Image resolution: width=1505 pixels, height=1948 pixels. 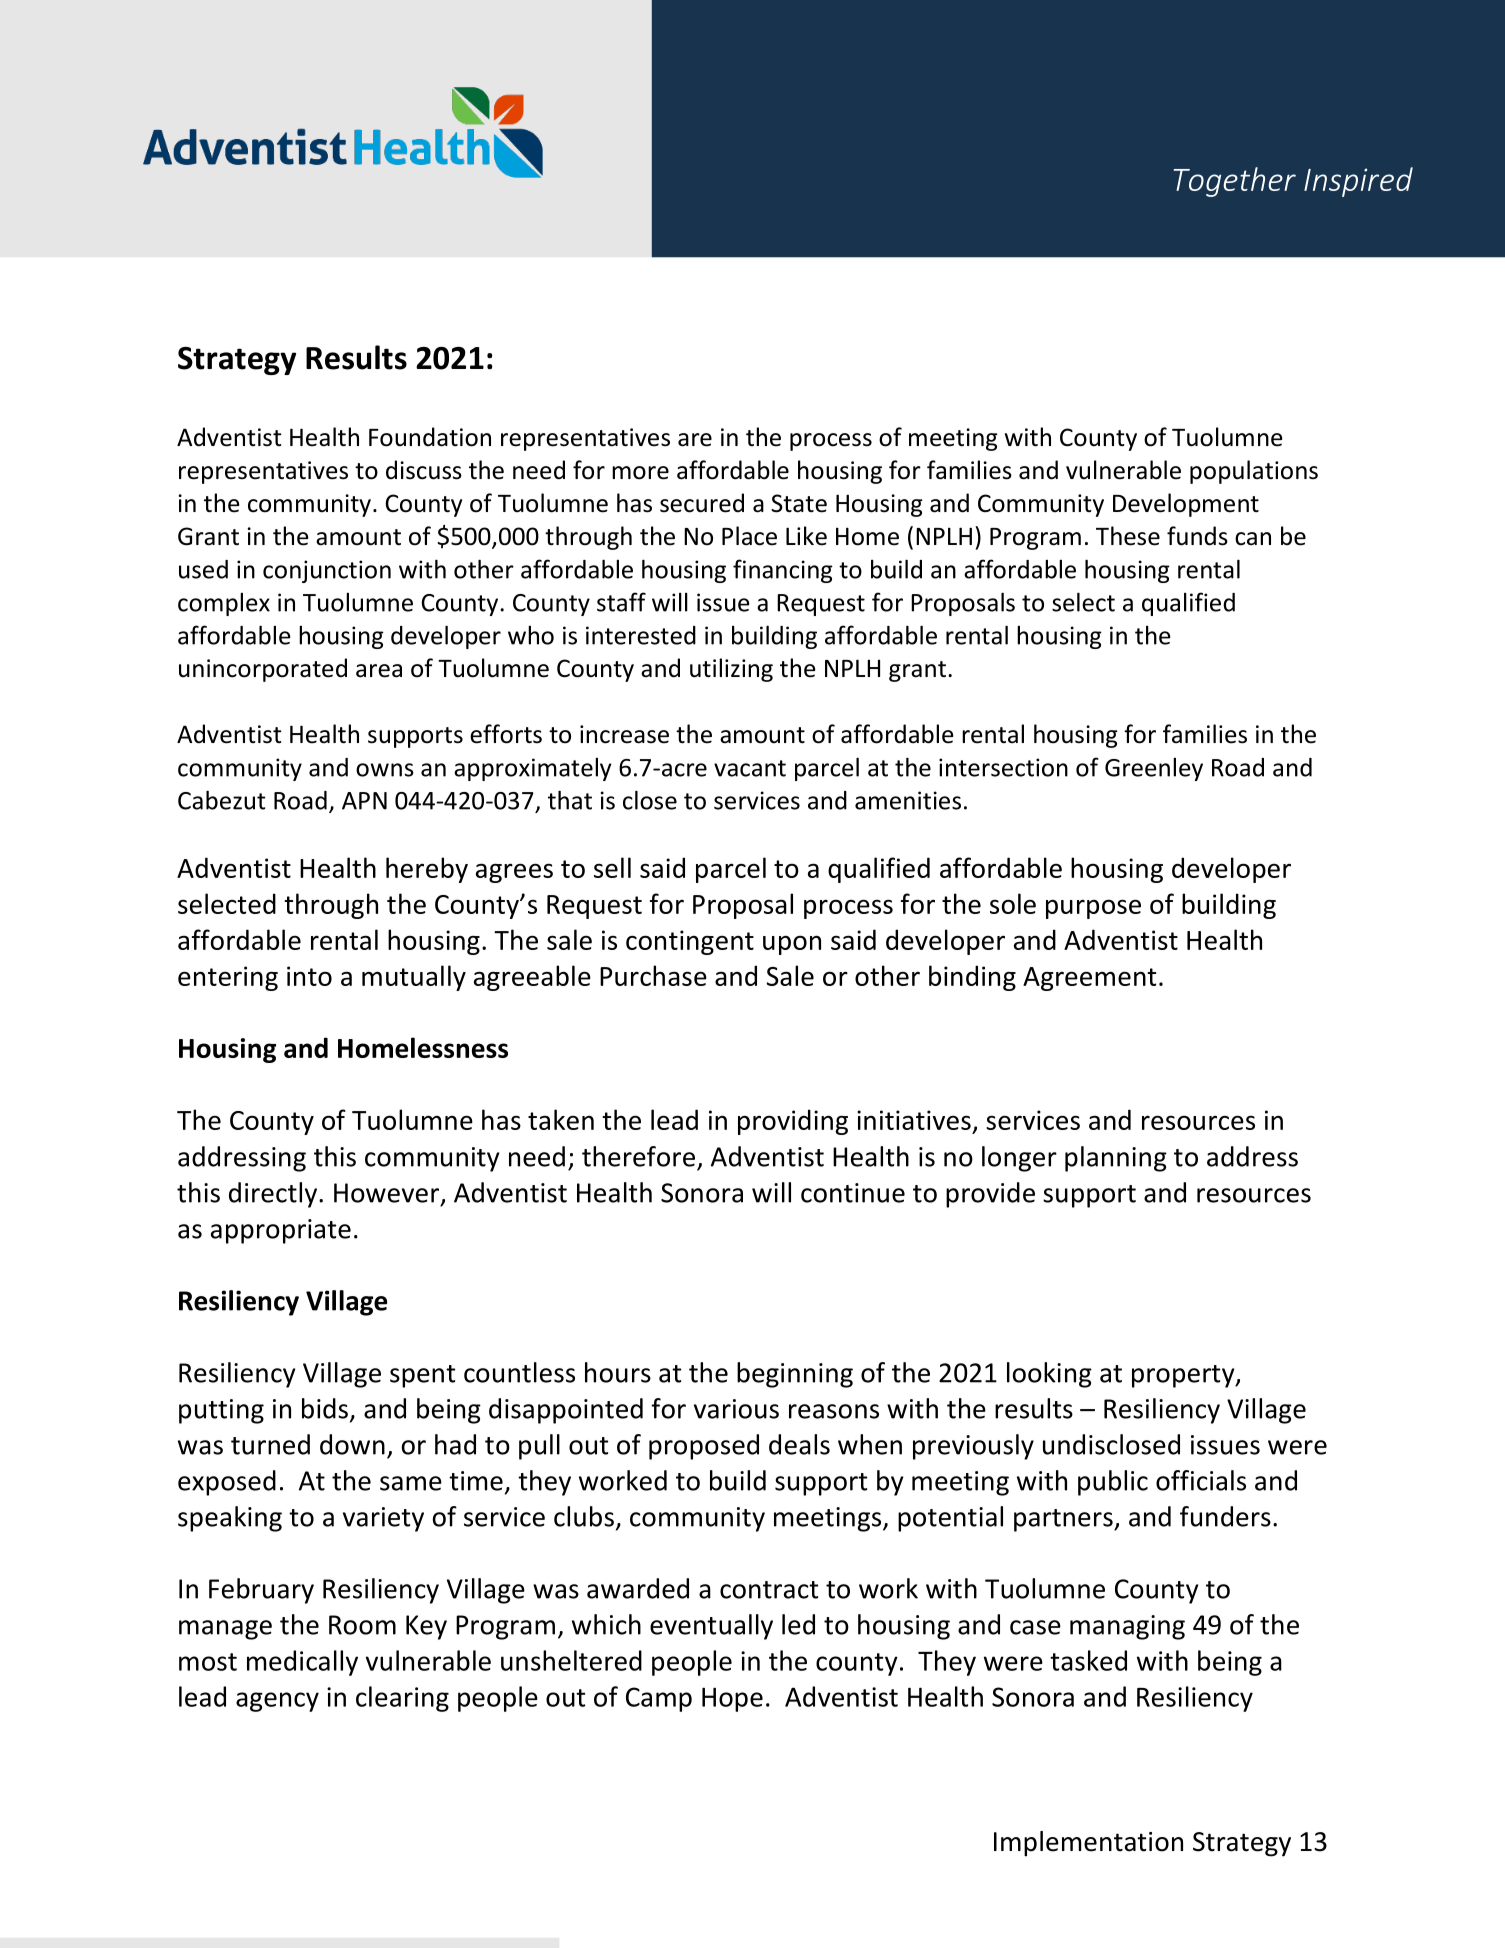 I want to click on Agreement, so click(x=1089, y=979).
